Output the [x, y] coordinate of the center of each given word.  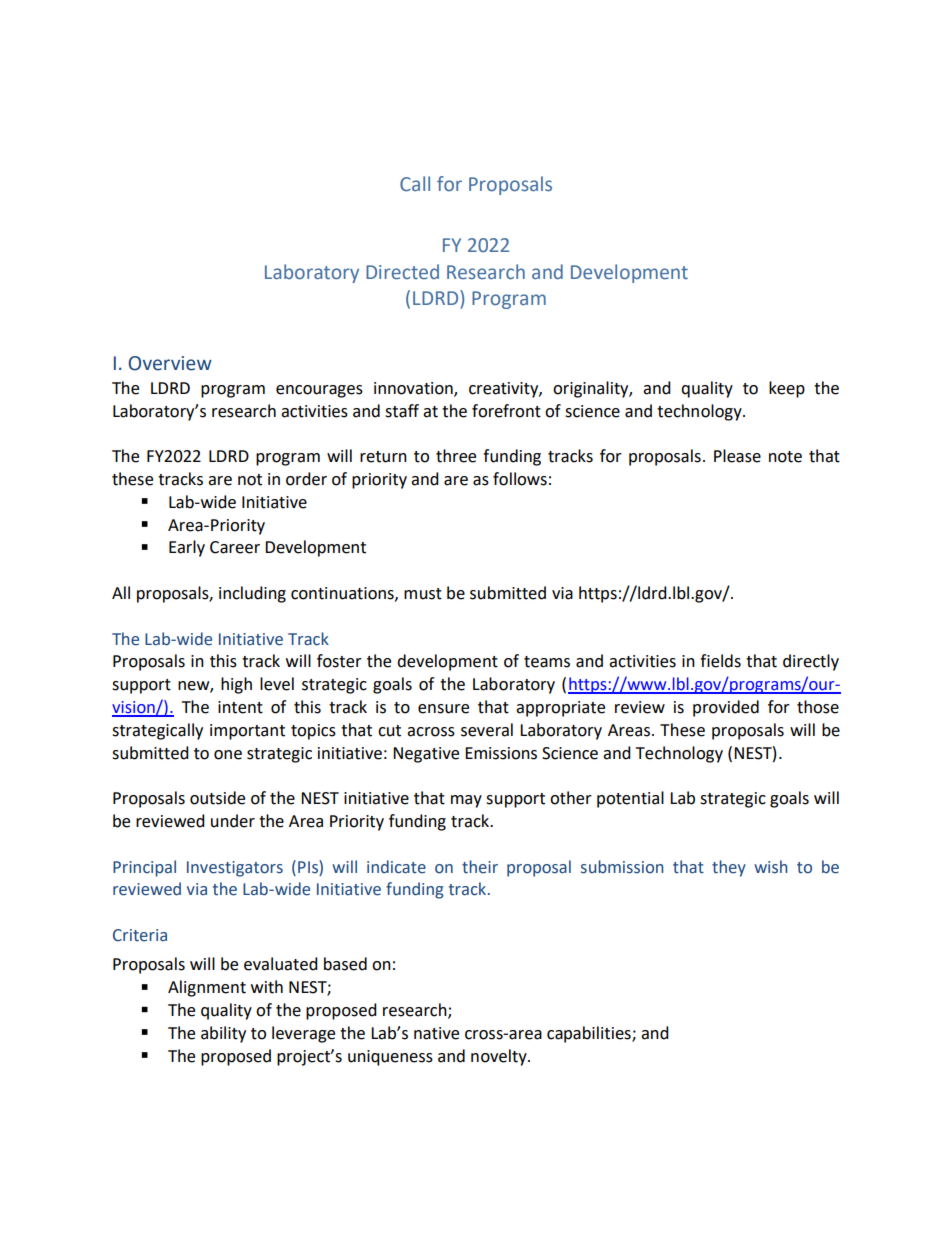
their [480, 867]
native [436, 1033]
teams [547, 662]
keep [787, 389]
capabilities [590, 1034]
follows [520, 479]
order [306, 479]
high [236, 685]
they [729, 868]
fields [720, 661]
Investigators [235, 869]
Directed [402, 272]
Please [737, 456]
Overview [170, 363]
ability [223, 1034]
